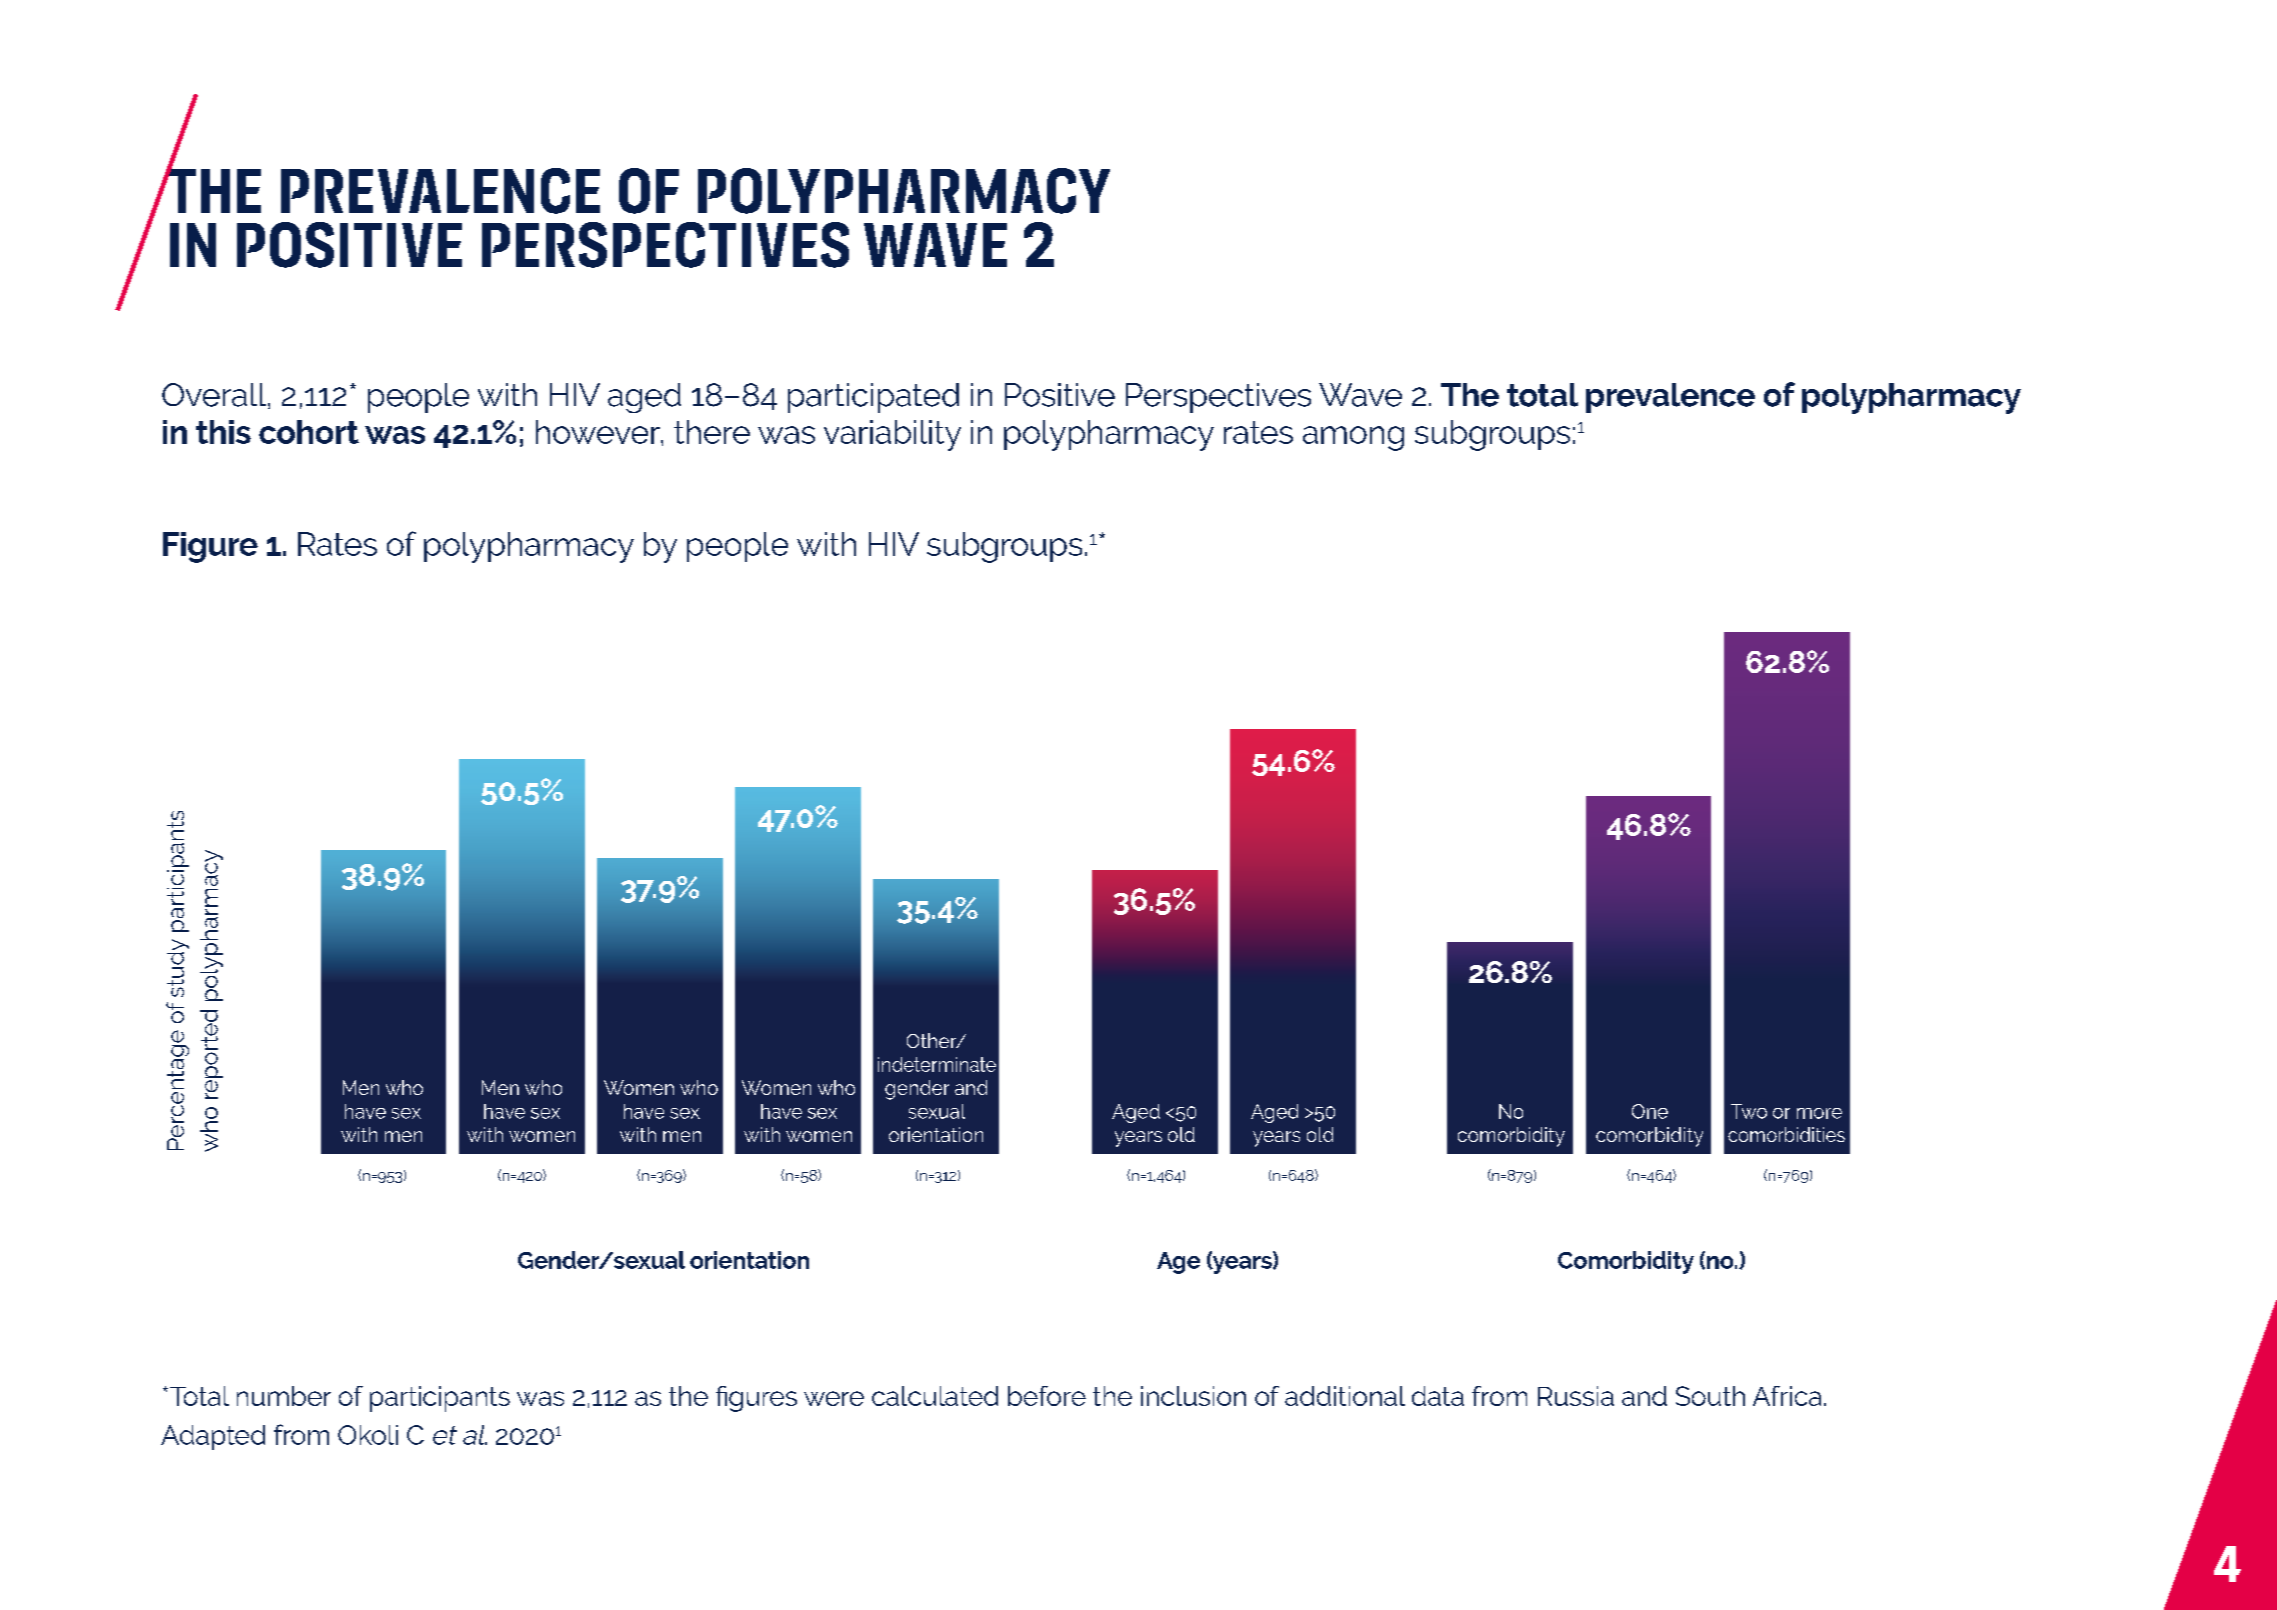 Image resolution: width=2277 pixels, height=1610 pixels. Describe the element at coordinates (284, 1396) in the screenshot. I see `number` at that location.
